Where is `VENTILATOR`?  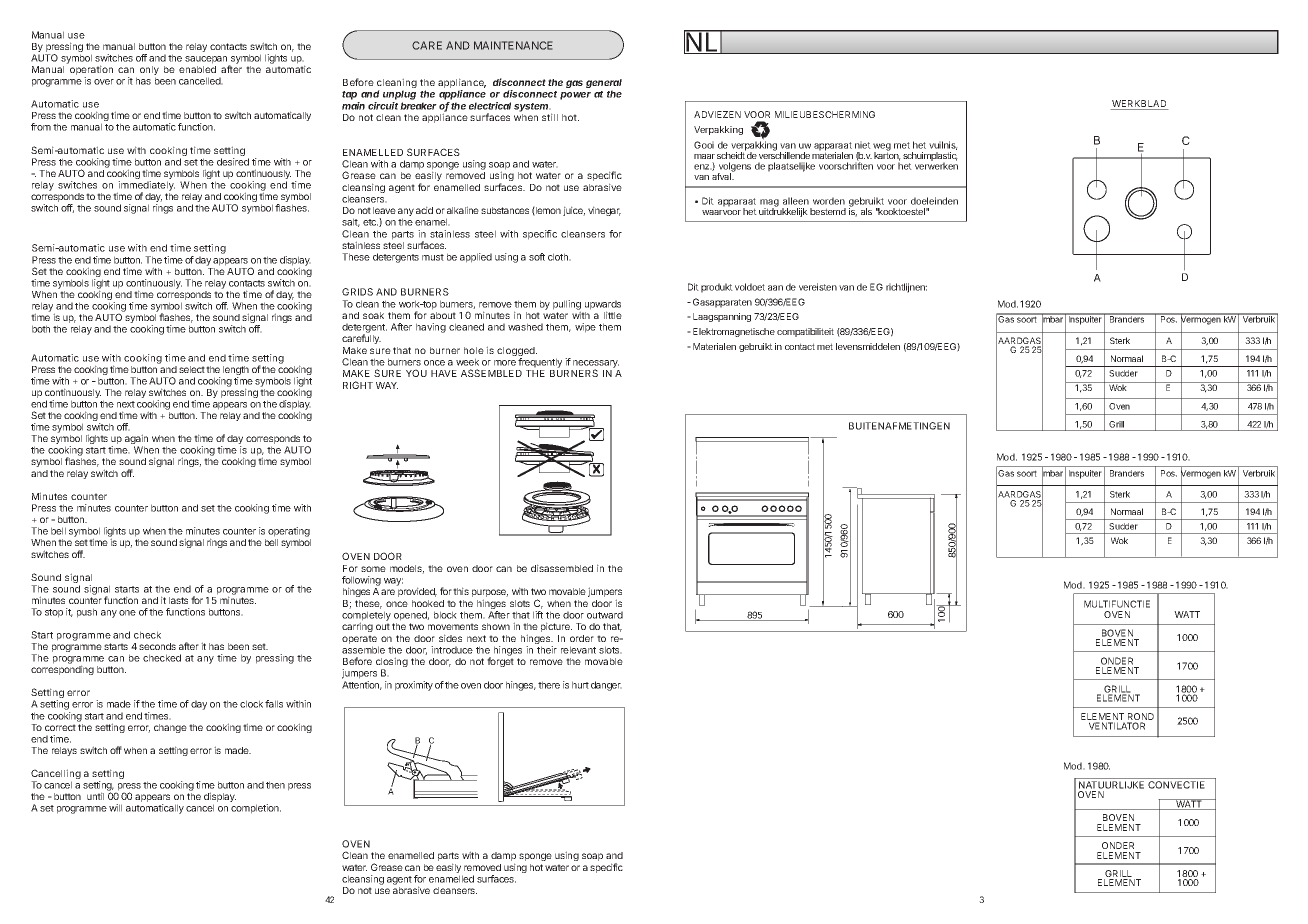
VENTILATOR is located at coordinates (1117, 726).
